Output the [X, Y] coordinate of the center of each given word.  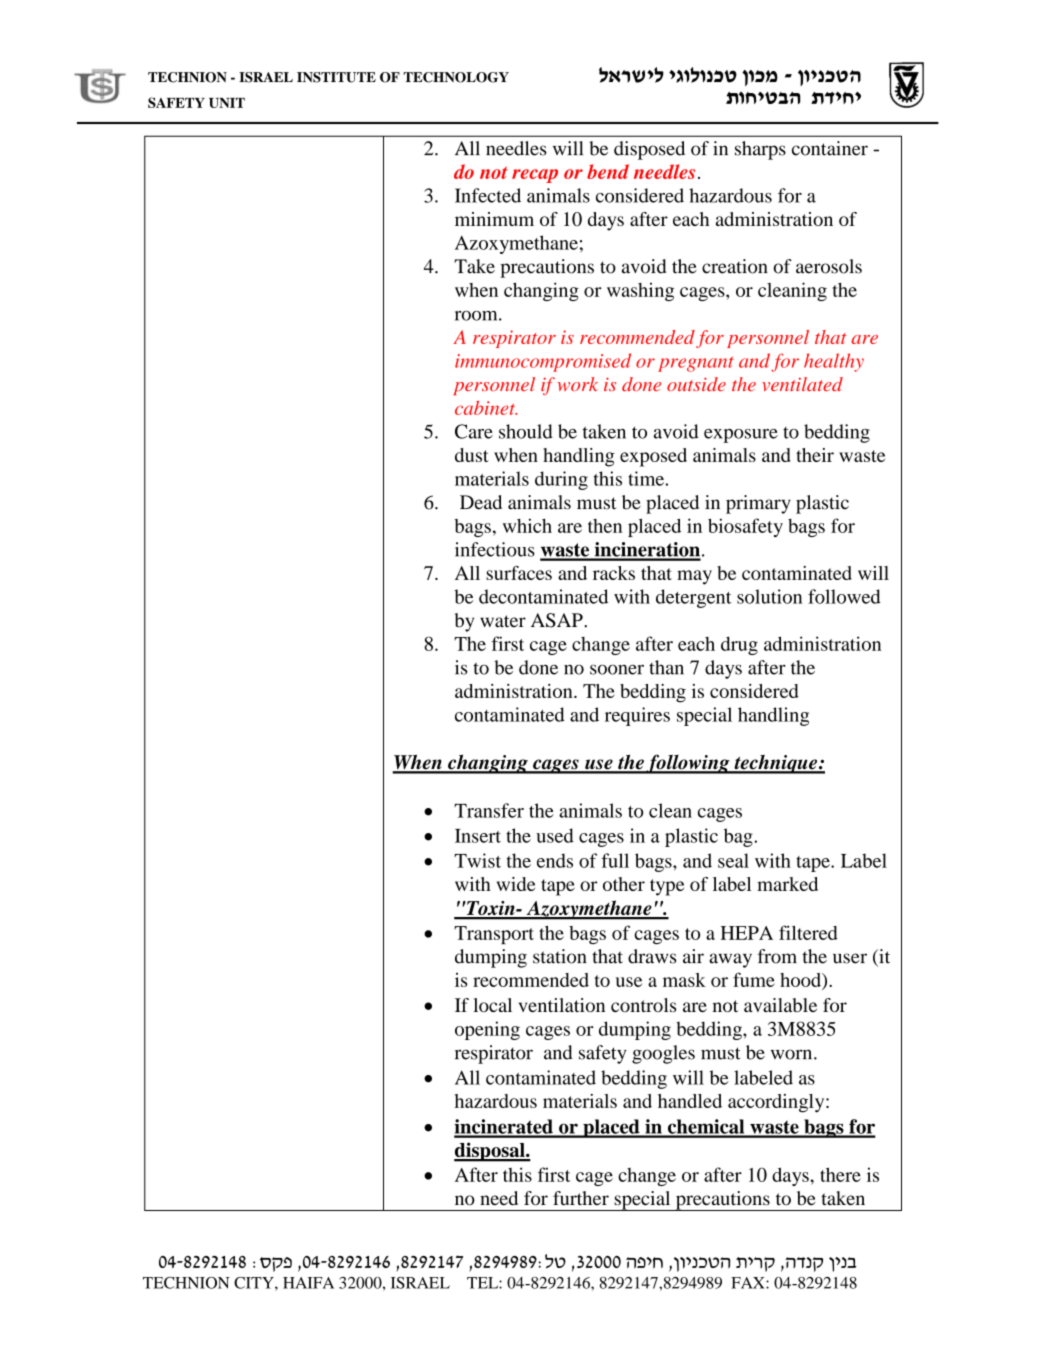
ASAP [558, 620]
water [503, 621]
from [777, 956]
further [581, 1198]
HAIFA [308, 1283]
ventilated [802, 384]
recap [535, 176]
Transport [494, 935]
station [560, 956]
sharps [760, 150]
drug [739, 645]
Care [474, 431]
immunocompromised [543, 362]
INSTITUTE [336, 77]
